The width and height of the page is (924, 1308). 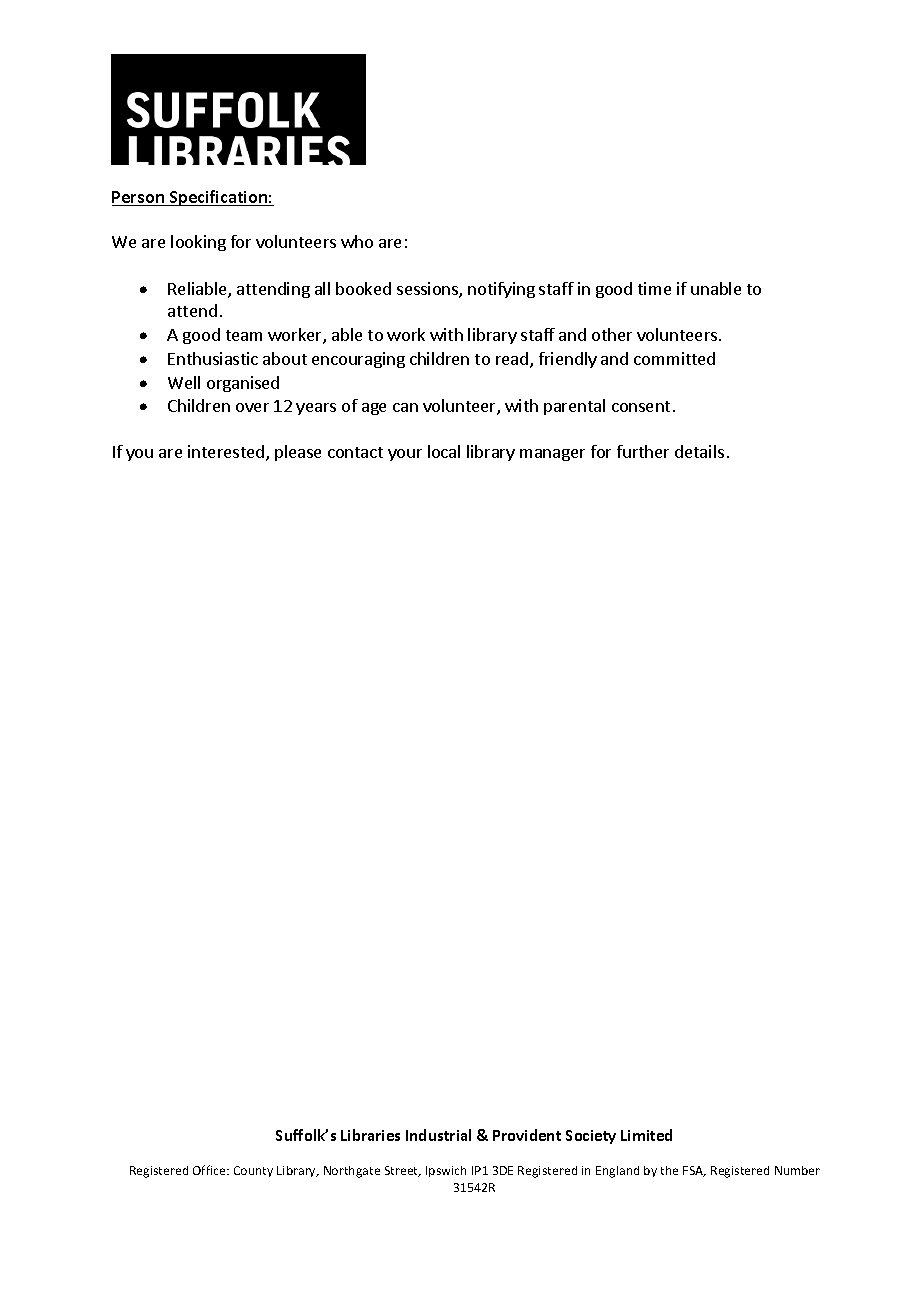 I want to click on Industrial, so click(x=438, y=1135).
